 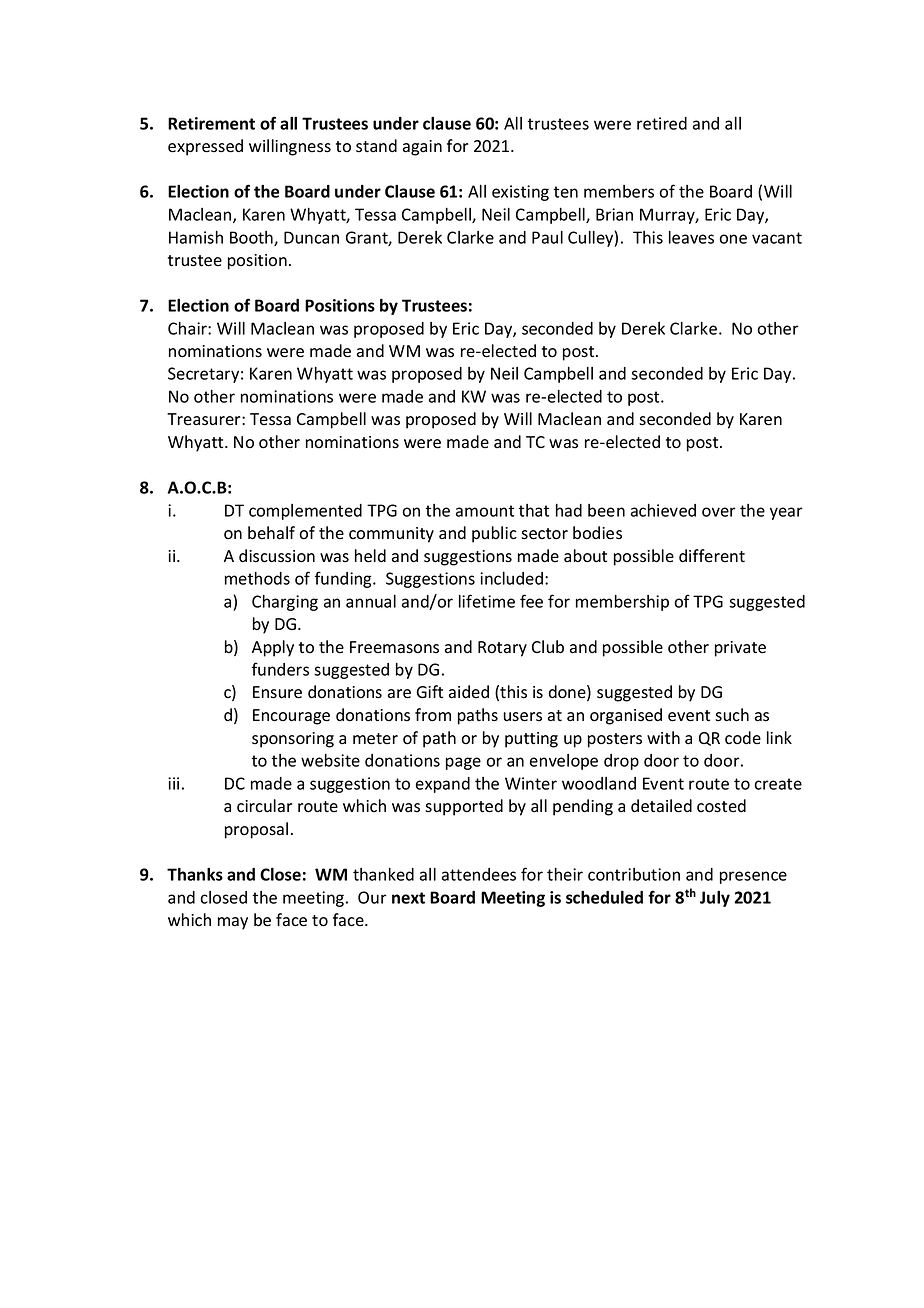 What do you see at coordinates (485, 511) in the screenshot?
I see `amount` at bounding box center [485, 511].
